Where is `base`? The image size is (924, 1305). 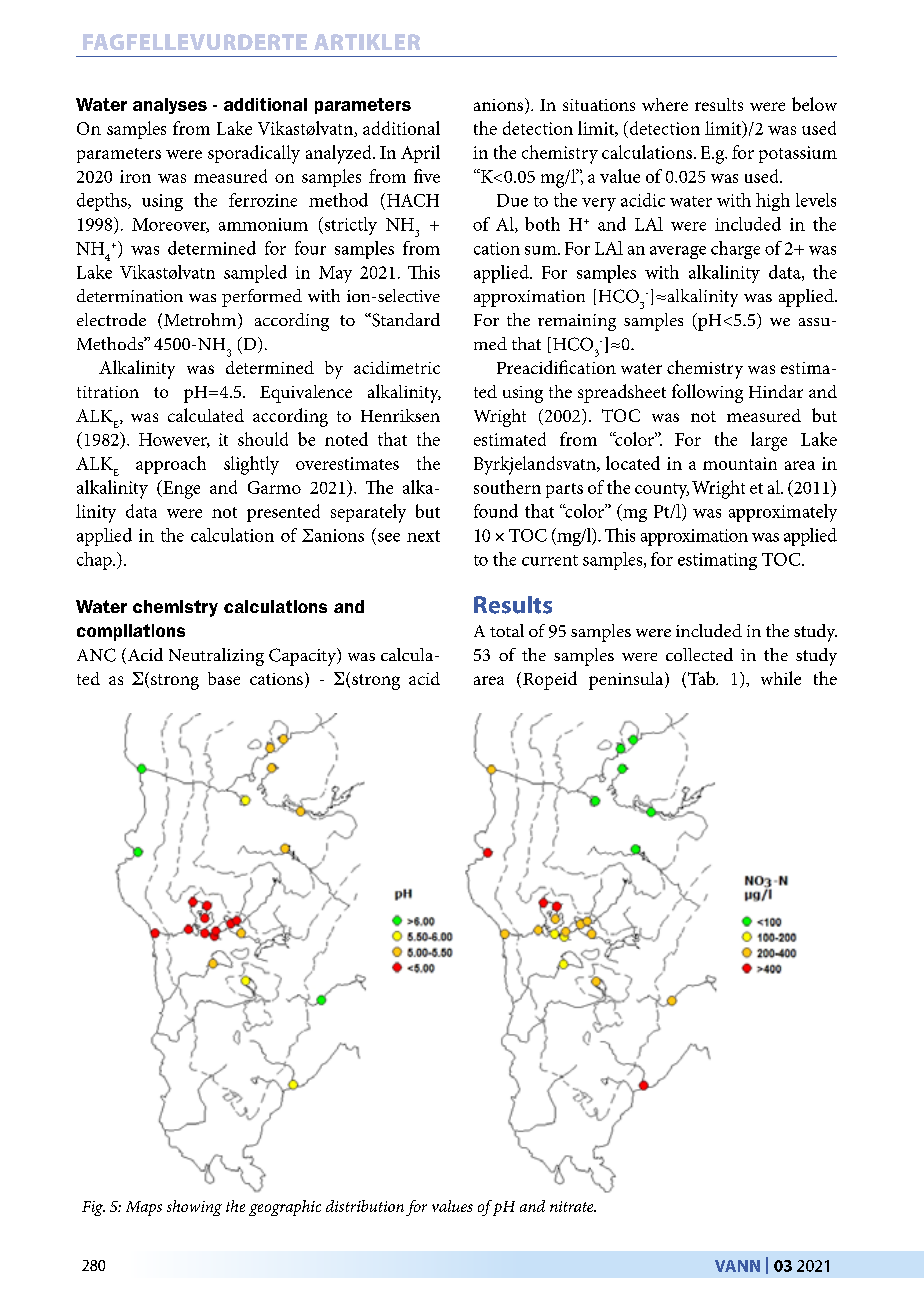
base is located at coordinates (224, 678).
